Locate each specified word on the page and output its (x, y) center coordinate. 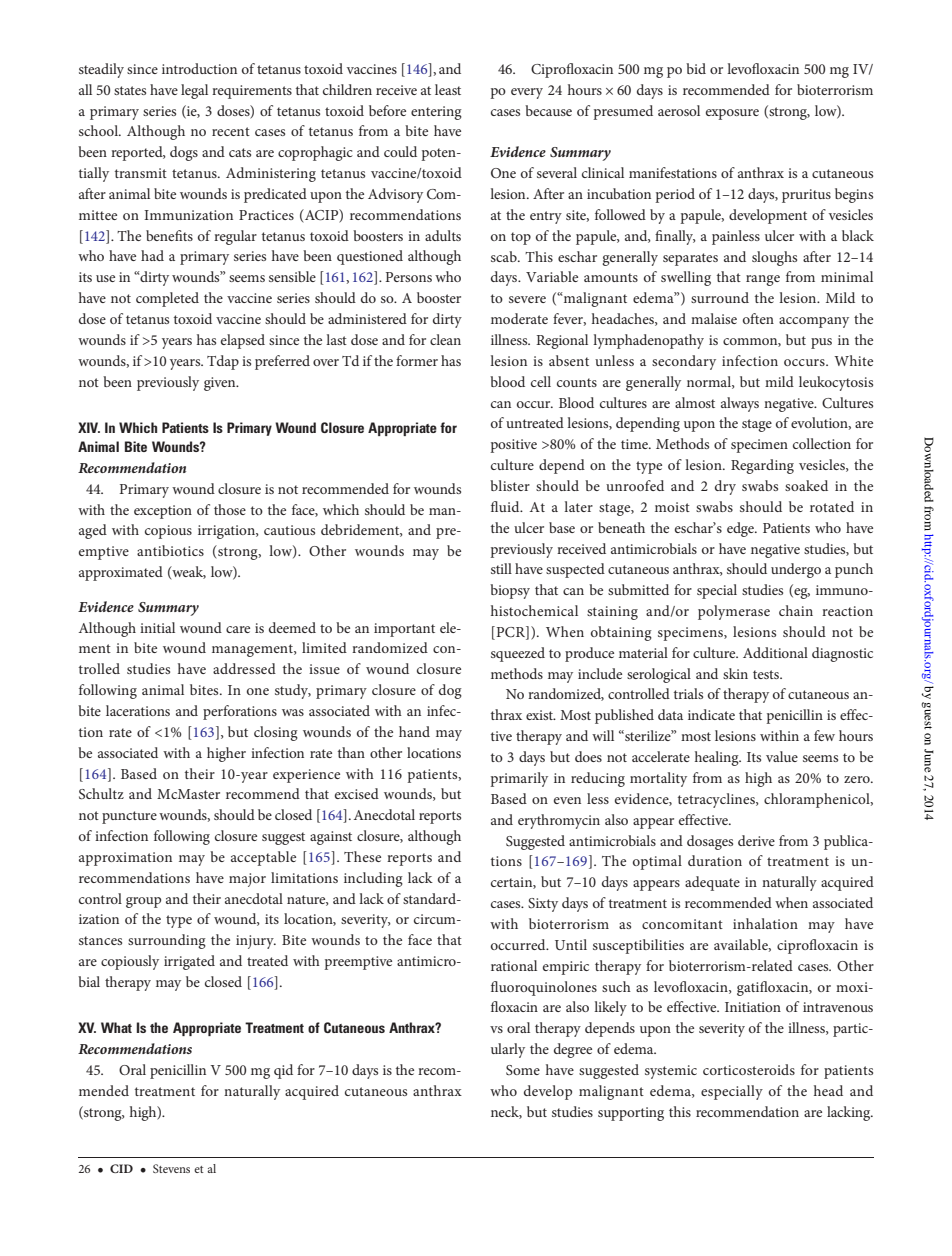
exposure (732, 114)
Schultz (101, 794)
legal (194, 91)
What (116, 1027)
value (782, 756)
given (221, 384)
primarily (519, 779)
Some (523, 1070)
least (448, 89)
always (740, 404)
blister (510, 485)
